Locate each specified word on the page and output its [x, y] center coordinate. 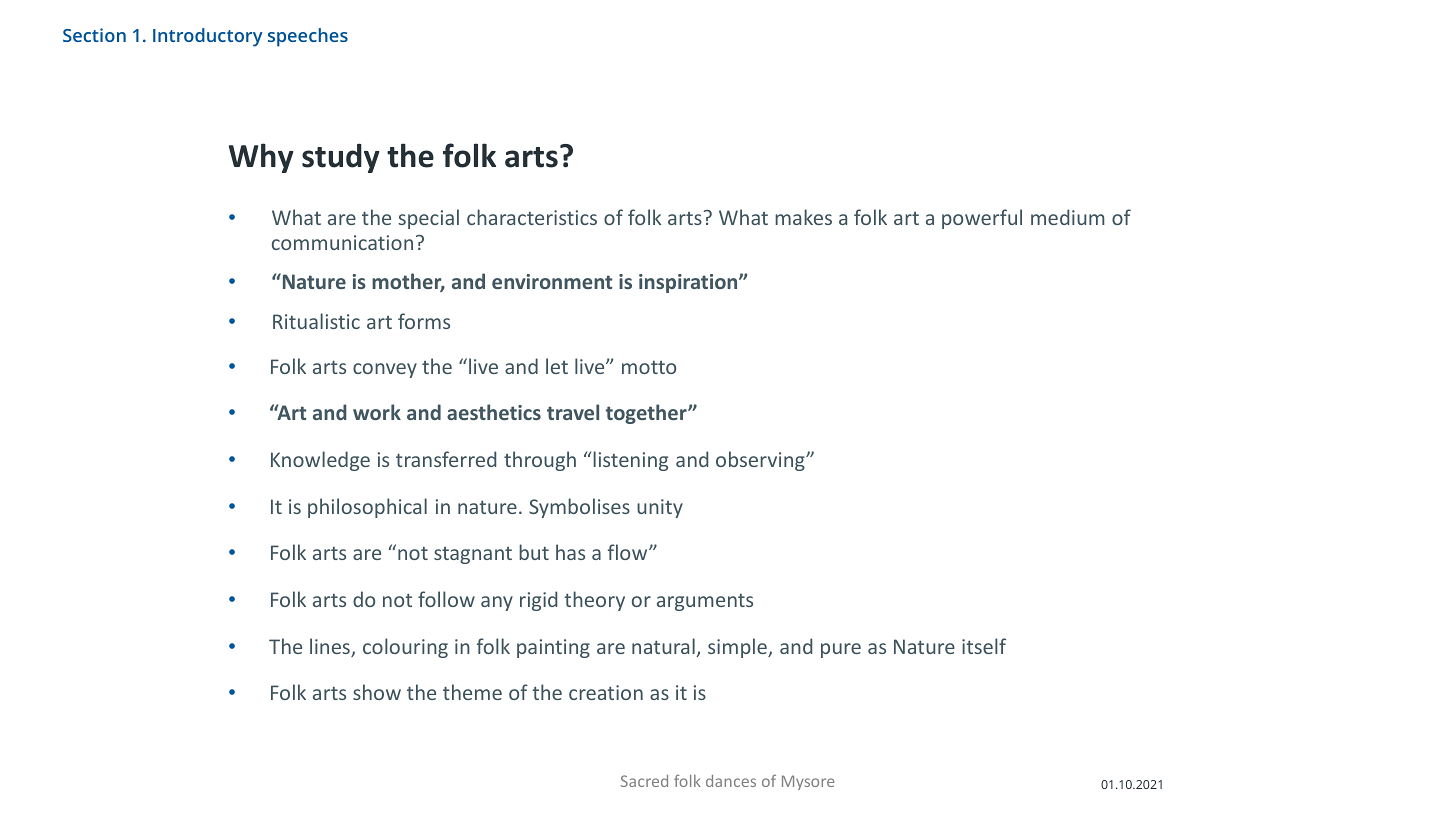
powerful [982, 219]
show [377, 692]
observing [761, 461]
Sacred [644, 781]
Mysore [808, 782]
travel [573, 412]
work [377, 412]
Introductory [208, 37]
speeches [308, 37]
